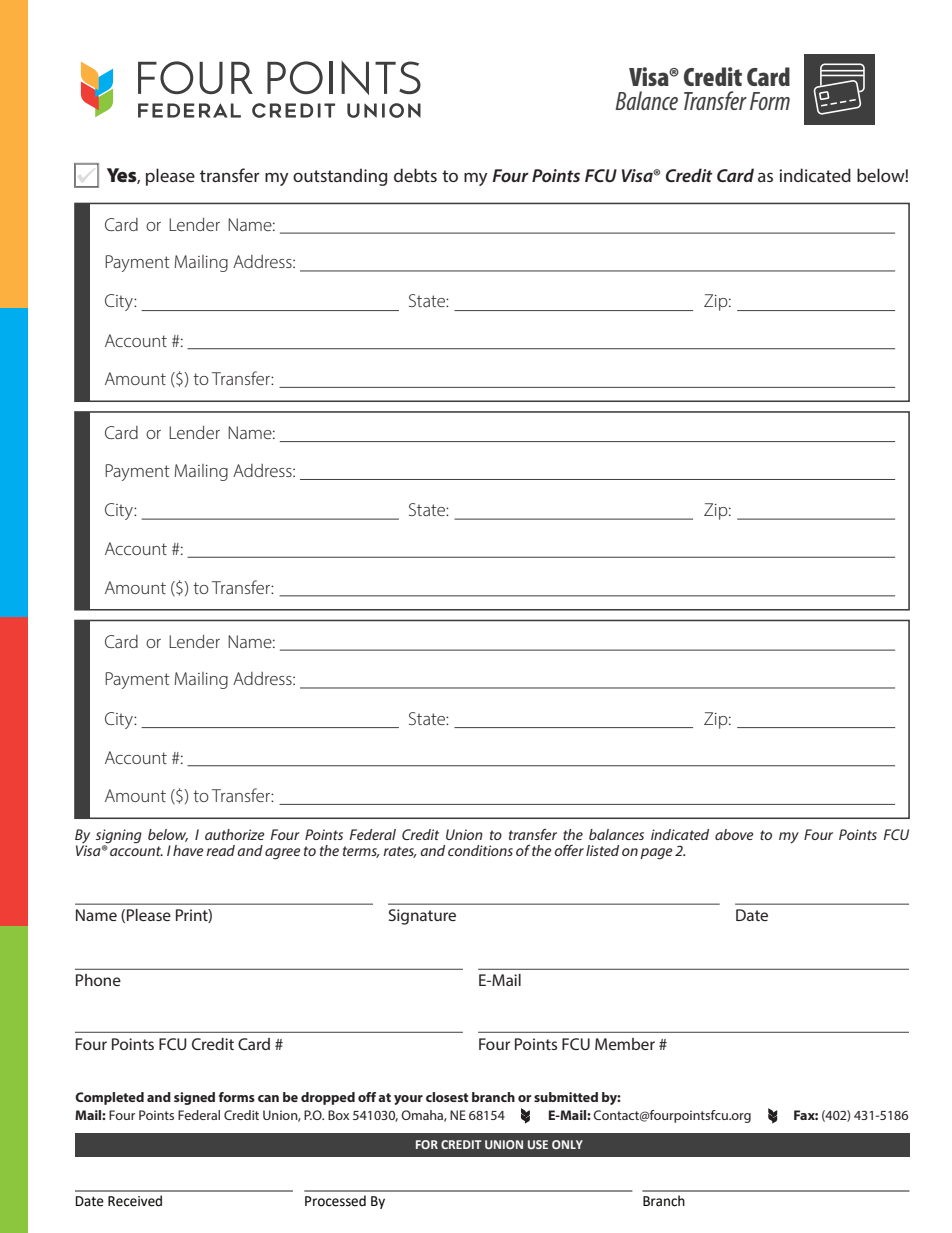 The image size is (952, 1233). I want to click on your, so click(408, 1100).
